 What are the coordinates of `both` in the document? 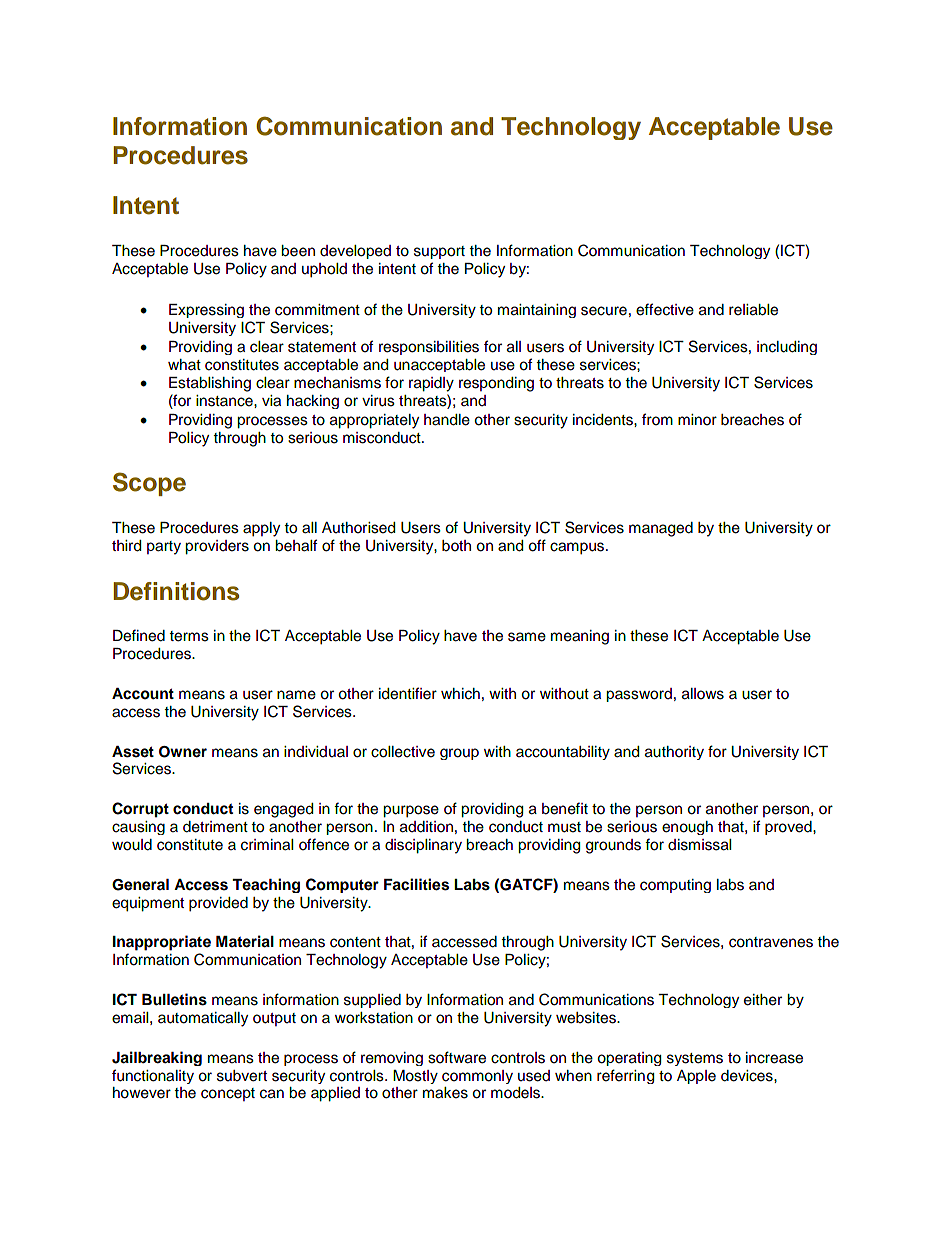 It's located at (456, 546).
